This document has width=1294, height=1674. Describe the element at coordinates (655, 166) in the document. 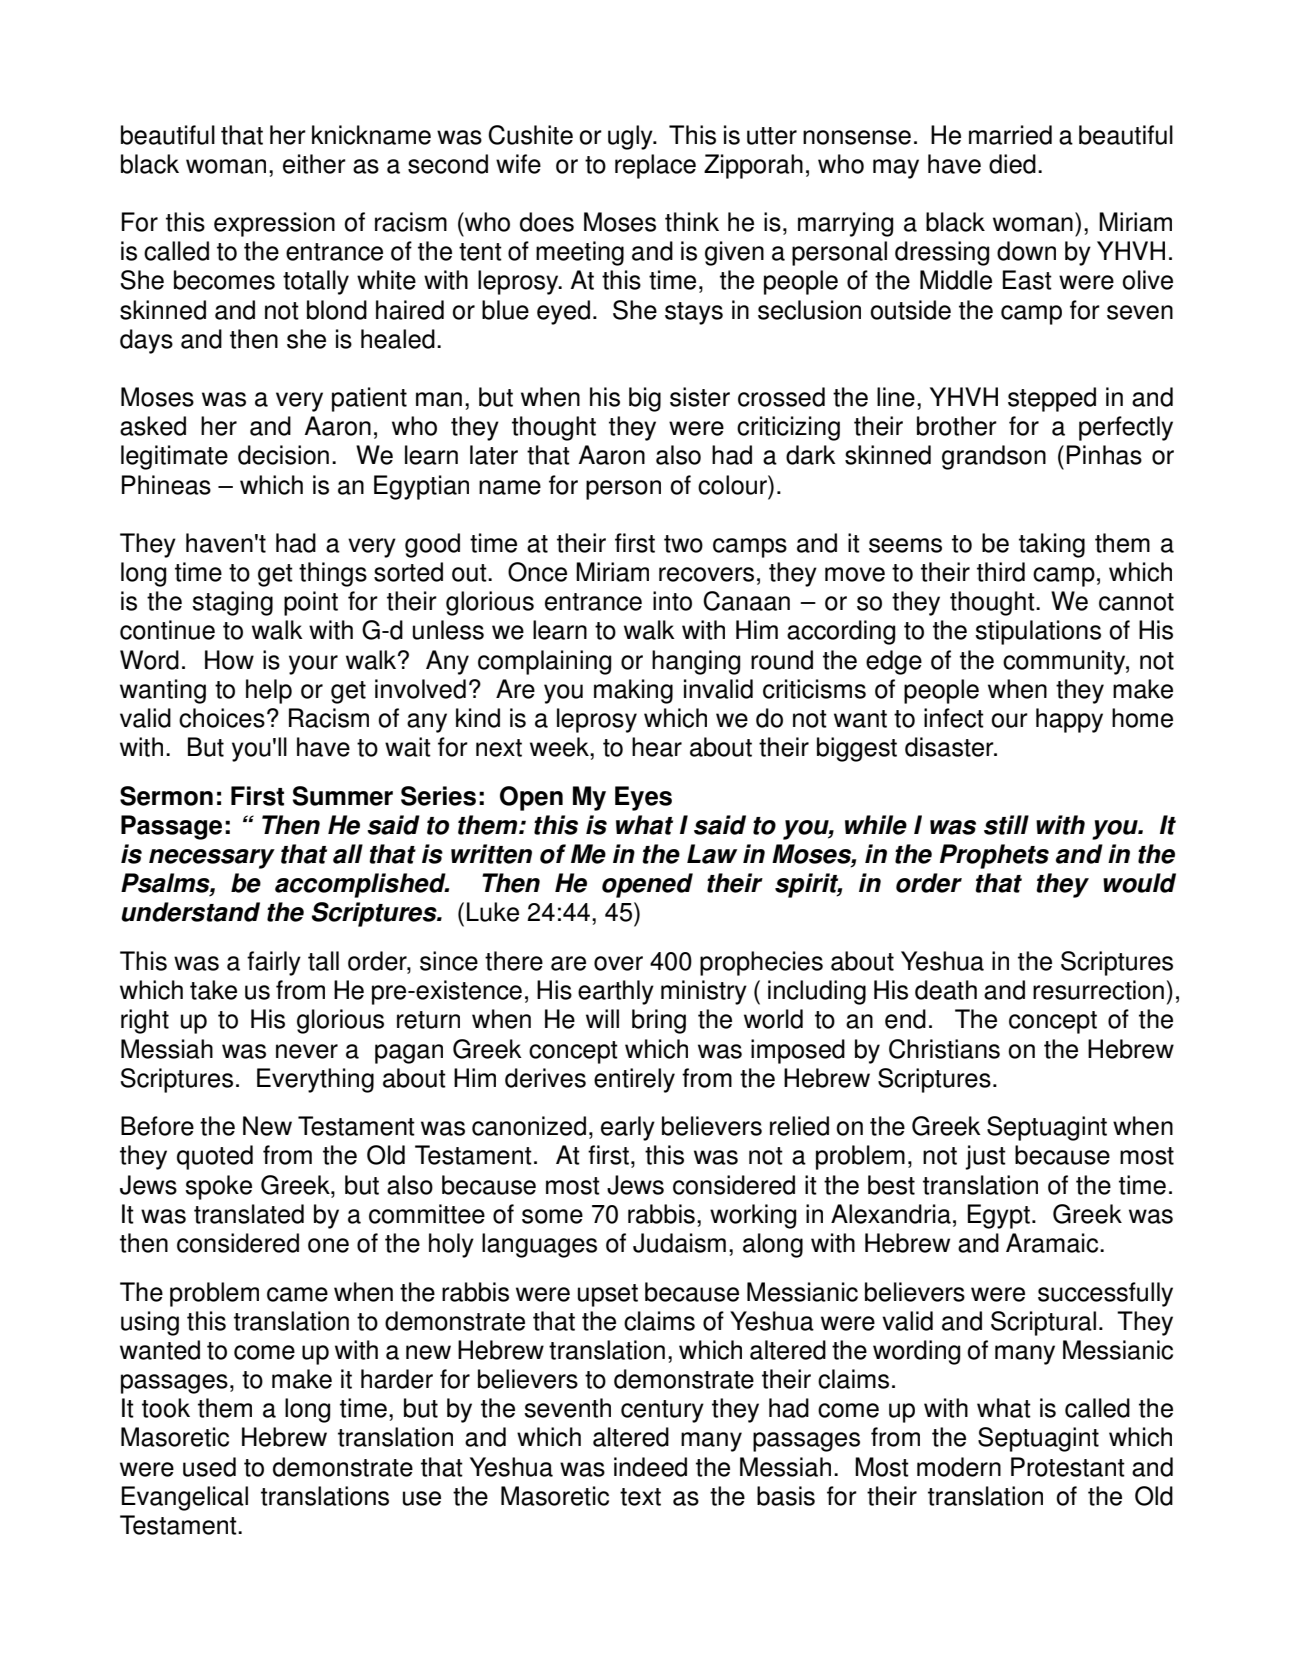

I see `replace` at that location.
